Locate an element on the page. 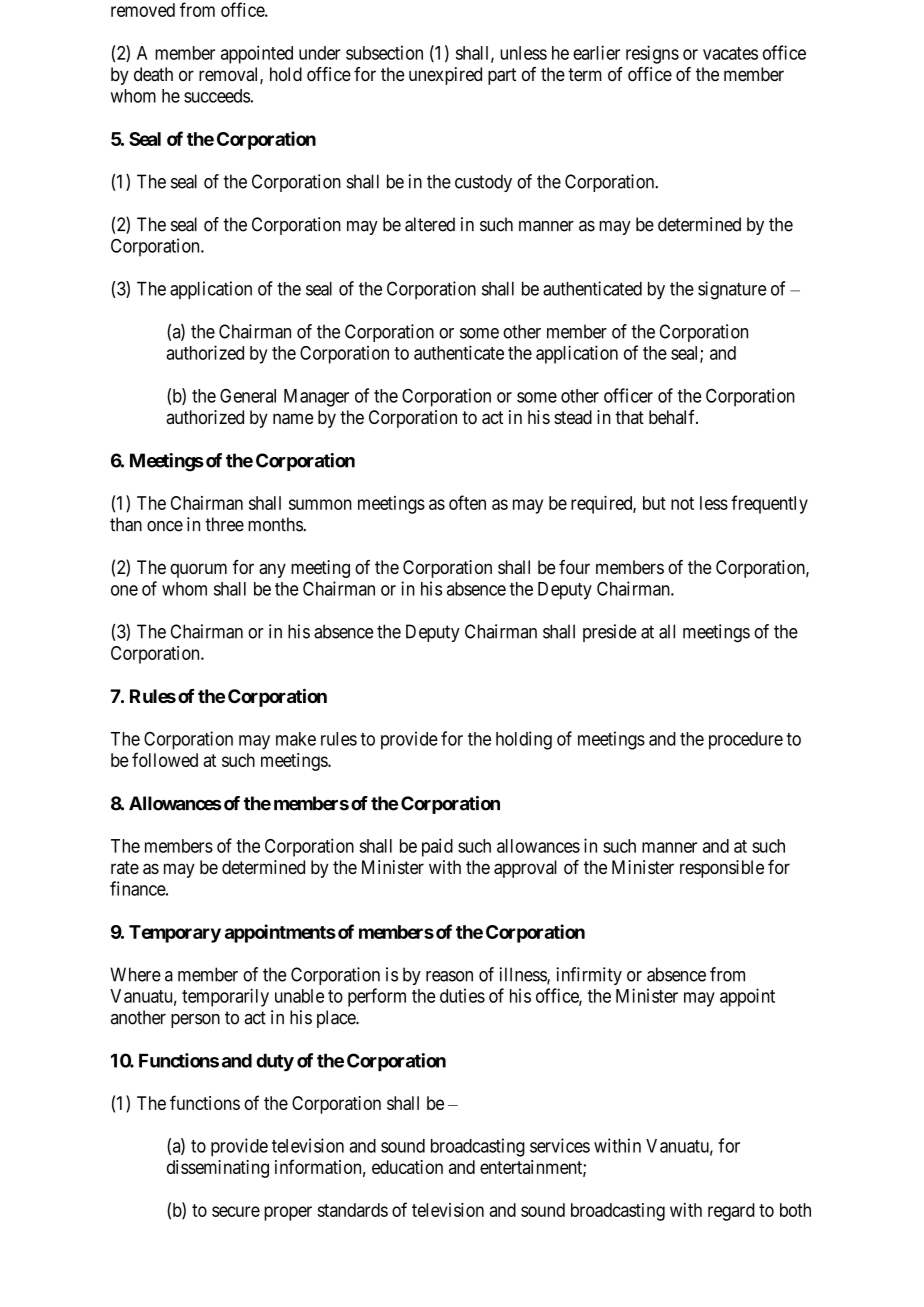  paid is located at coordinates (437, 847).
